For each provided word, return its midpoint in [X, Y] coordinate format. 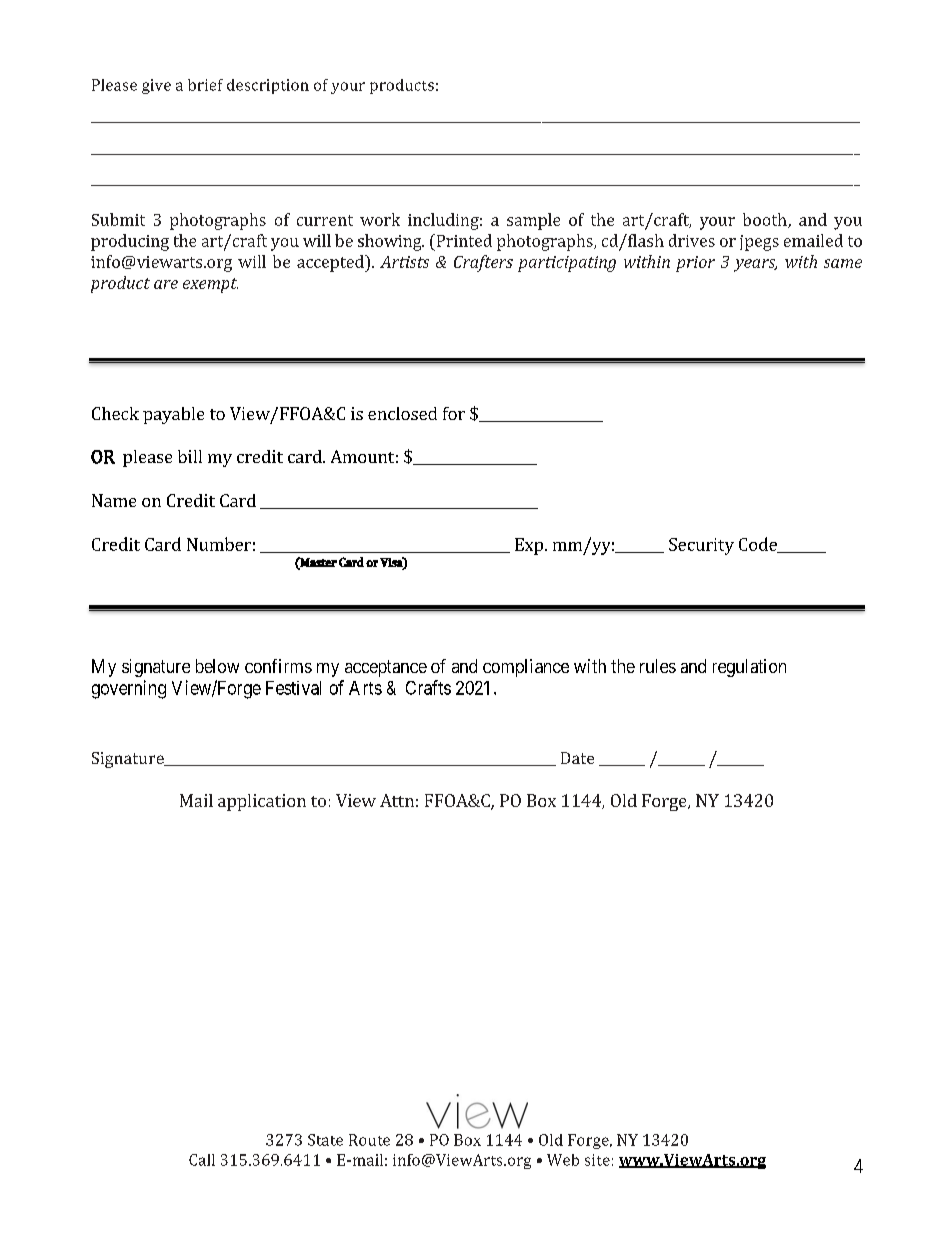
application [262, 802]
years [755, 265]
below [217, 666]
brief [205, 85]
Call [202, 1160]
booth [766, 220]
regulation [749, 668]
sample [533, 221]
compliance [526, 668]
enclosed [402, 413]
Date [577, 758]
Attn [397, 800]
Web [563, 1160]
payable [173, 415]
